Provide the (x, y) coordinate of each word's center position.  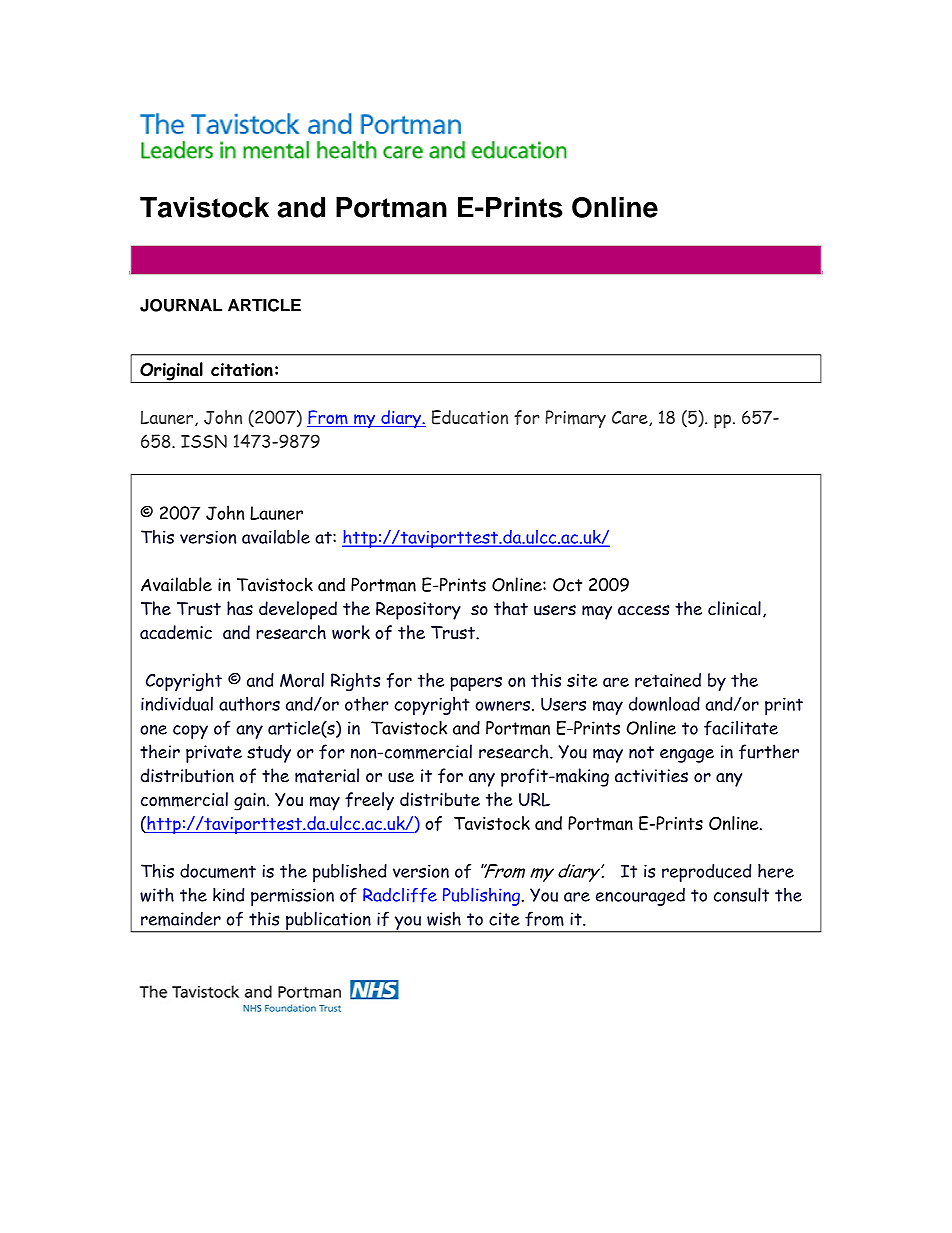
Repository (418, 611)
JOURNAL (181, 305)
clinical (734, 608)
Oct (567, 585)
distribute (440, 799)
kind (228, 894)
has (240, 608)
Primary (576, 419)
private (214, 754)
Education (470, 417)
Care (631, 418)
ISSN (204, 441)
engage (687, 756)
